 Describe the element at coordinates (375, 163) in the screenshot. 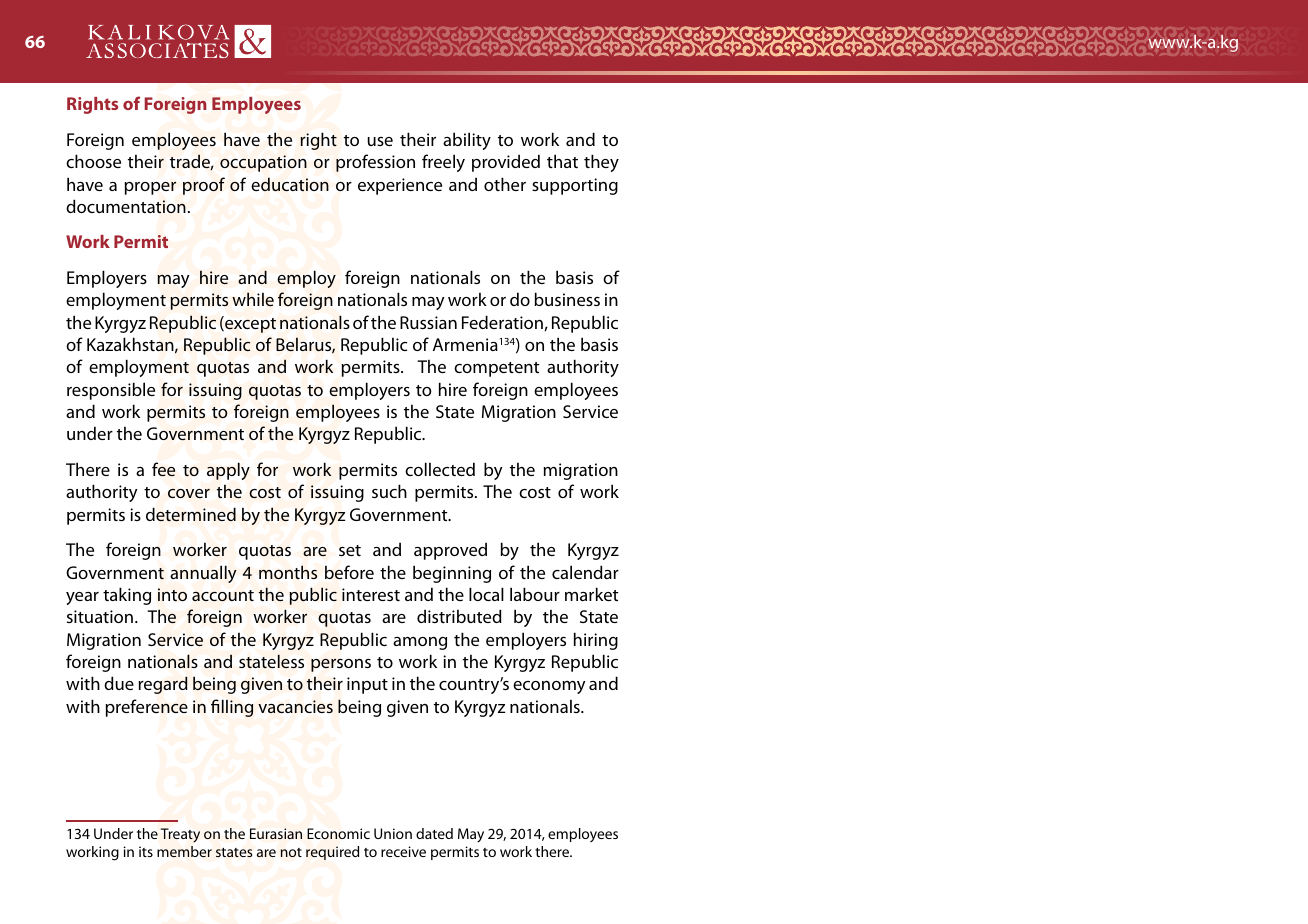

I see `profession` at that location.
